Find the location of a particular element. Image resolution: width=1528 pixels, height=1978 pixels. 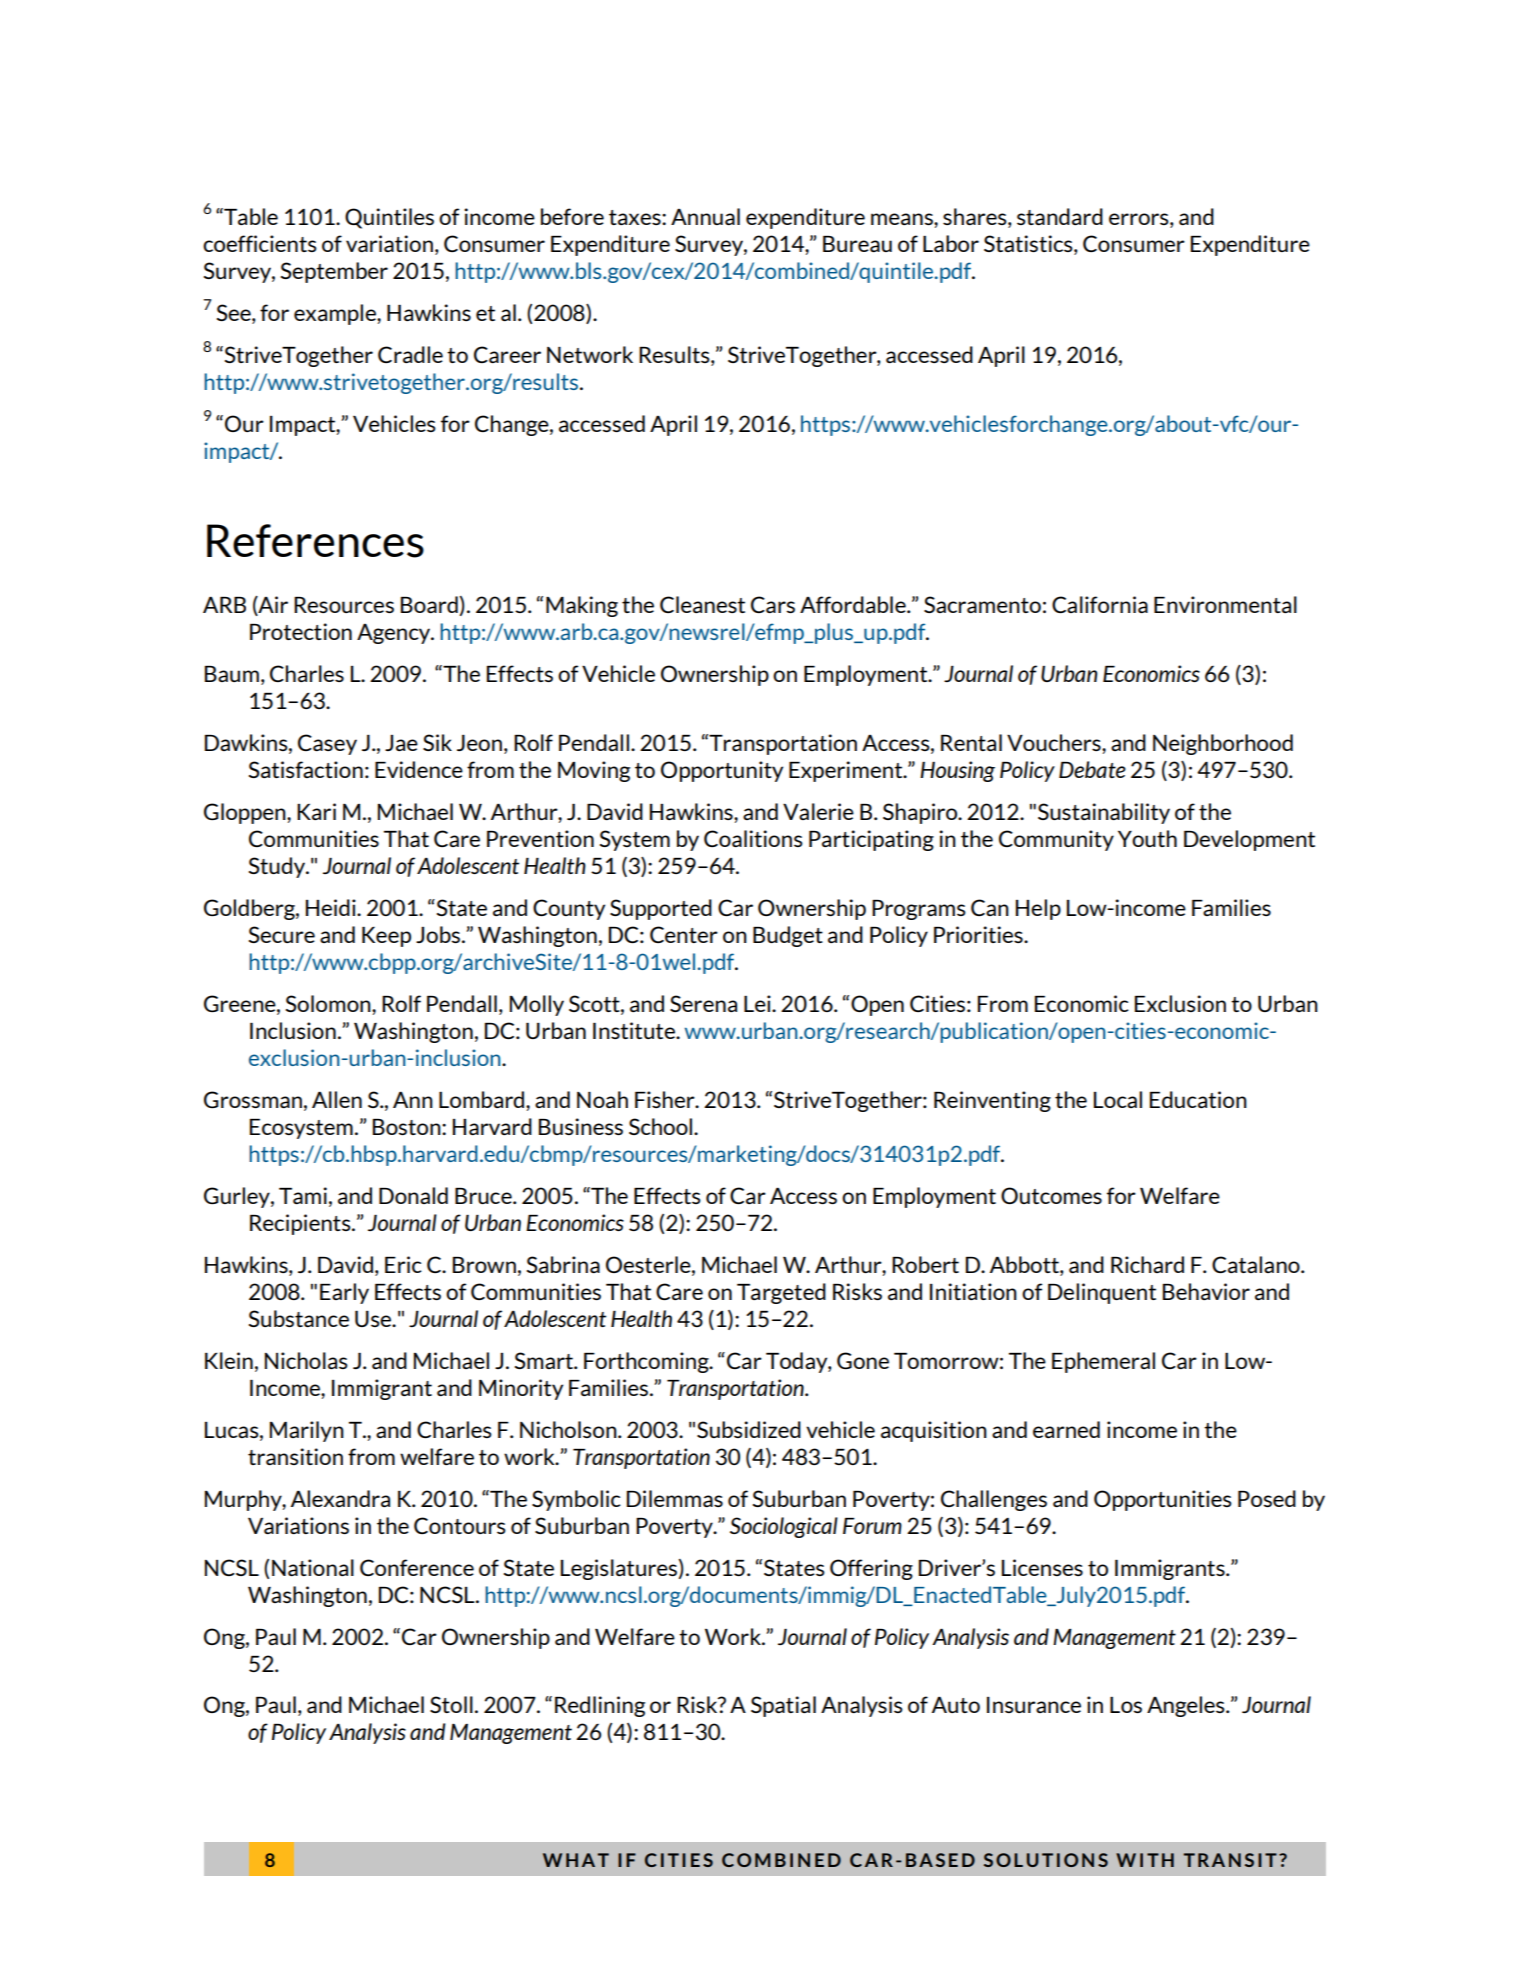

Subsidized is located at coordinates (749, 1429).
